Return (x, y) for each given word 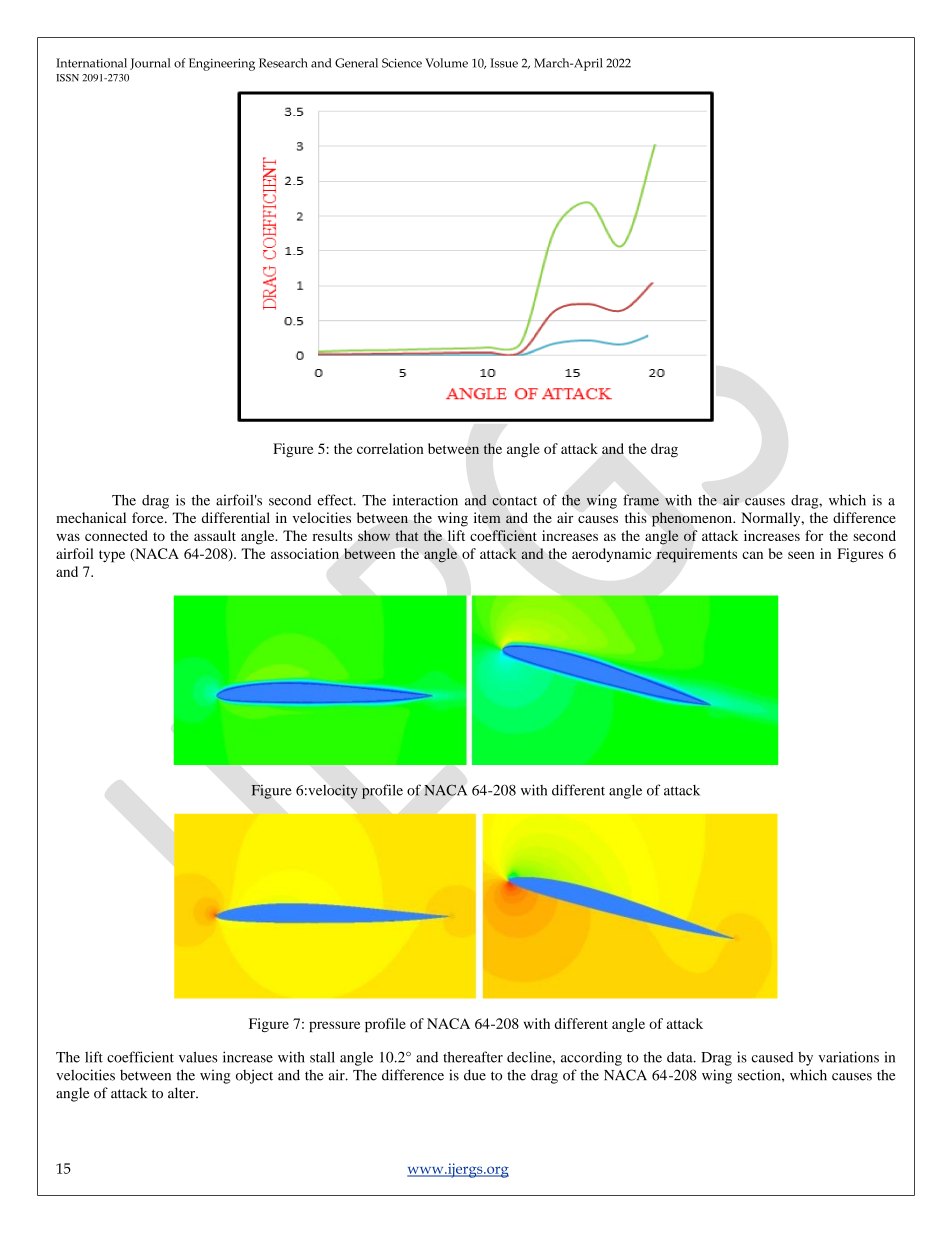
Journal (150, 64)
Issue (504, 63)
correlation (390, 448)
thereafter (473, 1057)
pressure (334, 1026)
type (112, 556)
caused (772, 1057)
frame (641, 500)
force (149, 517)
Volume (446, 63)
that (407, 535)
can (752, 555)
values (198, 1057)
